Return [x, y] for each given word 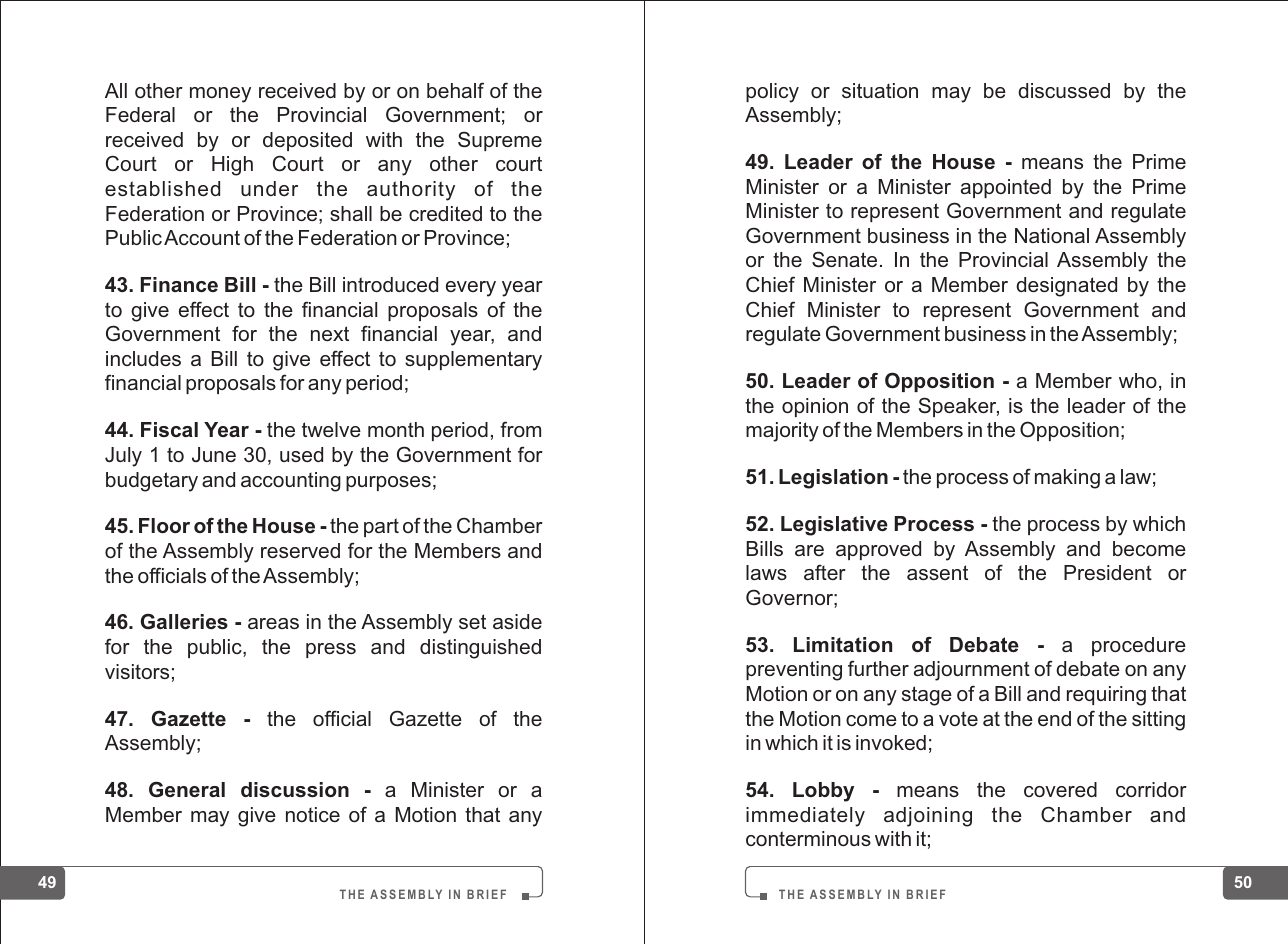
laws [766, 572]
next [330, 333]
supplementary [473, 361]
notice [313, 814]
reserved [300, 550]
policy [772, 93]
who [1138, 380]
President [1108, 572]
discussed [1064, 90]
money [220, 95]
